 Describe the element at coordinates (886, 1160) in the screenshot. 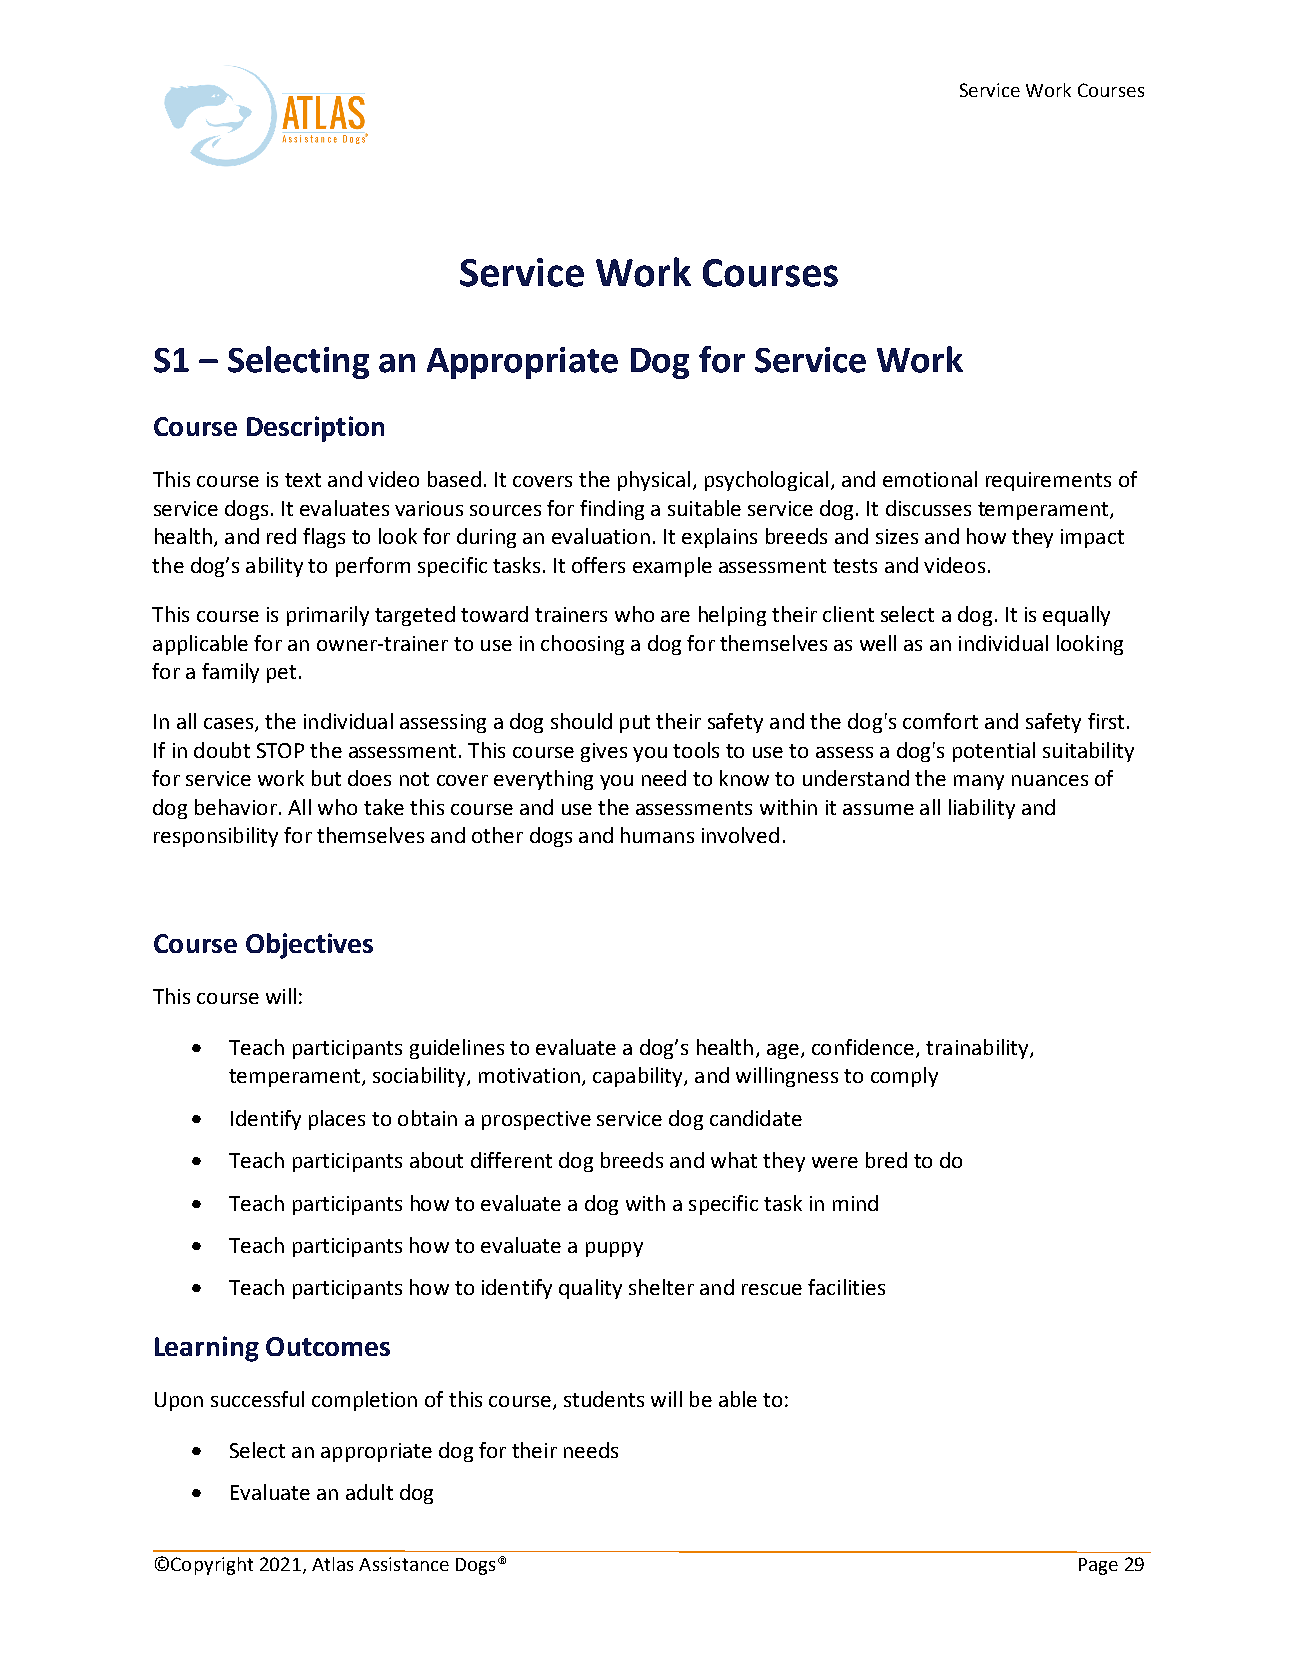

I see `bred` at that location.
